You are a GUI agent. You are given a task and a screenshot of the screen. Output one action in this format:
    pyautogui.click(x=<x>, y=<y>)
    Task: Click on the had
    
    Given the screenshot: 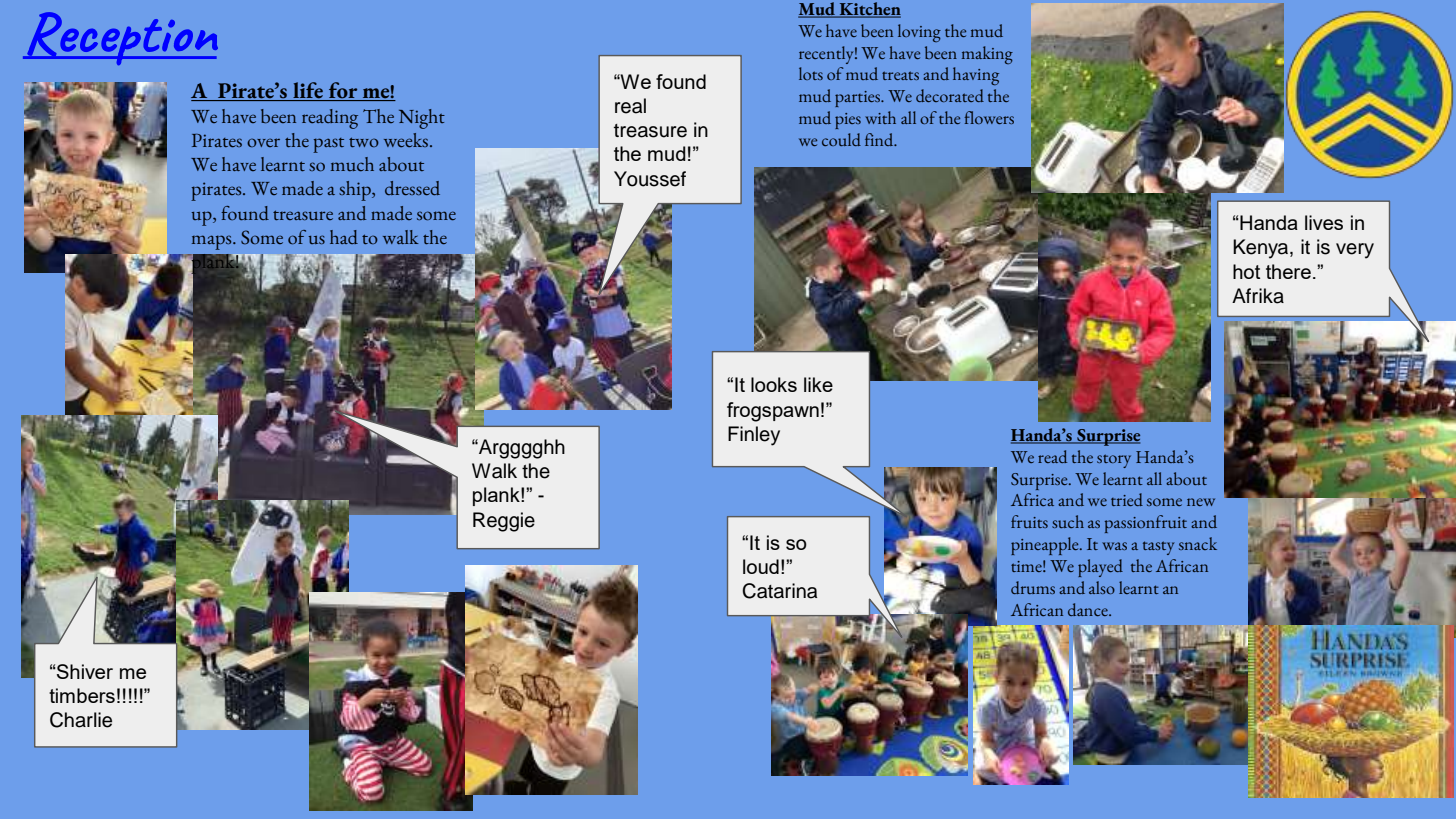 What is the action you would take?
    pyautogui.click(x=344, y=237)
